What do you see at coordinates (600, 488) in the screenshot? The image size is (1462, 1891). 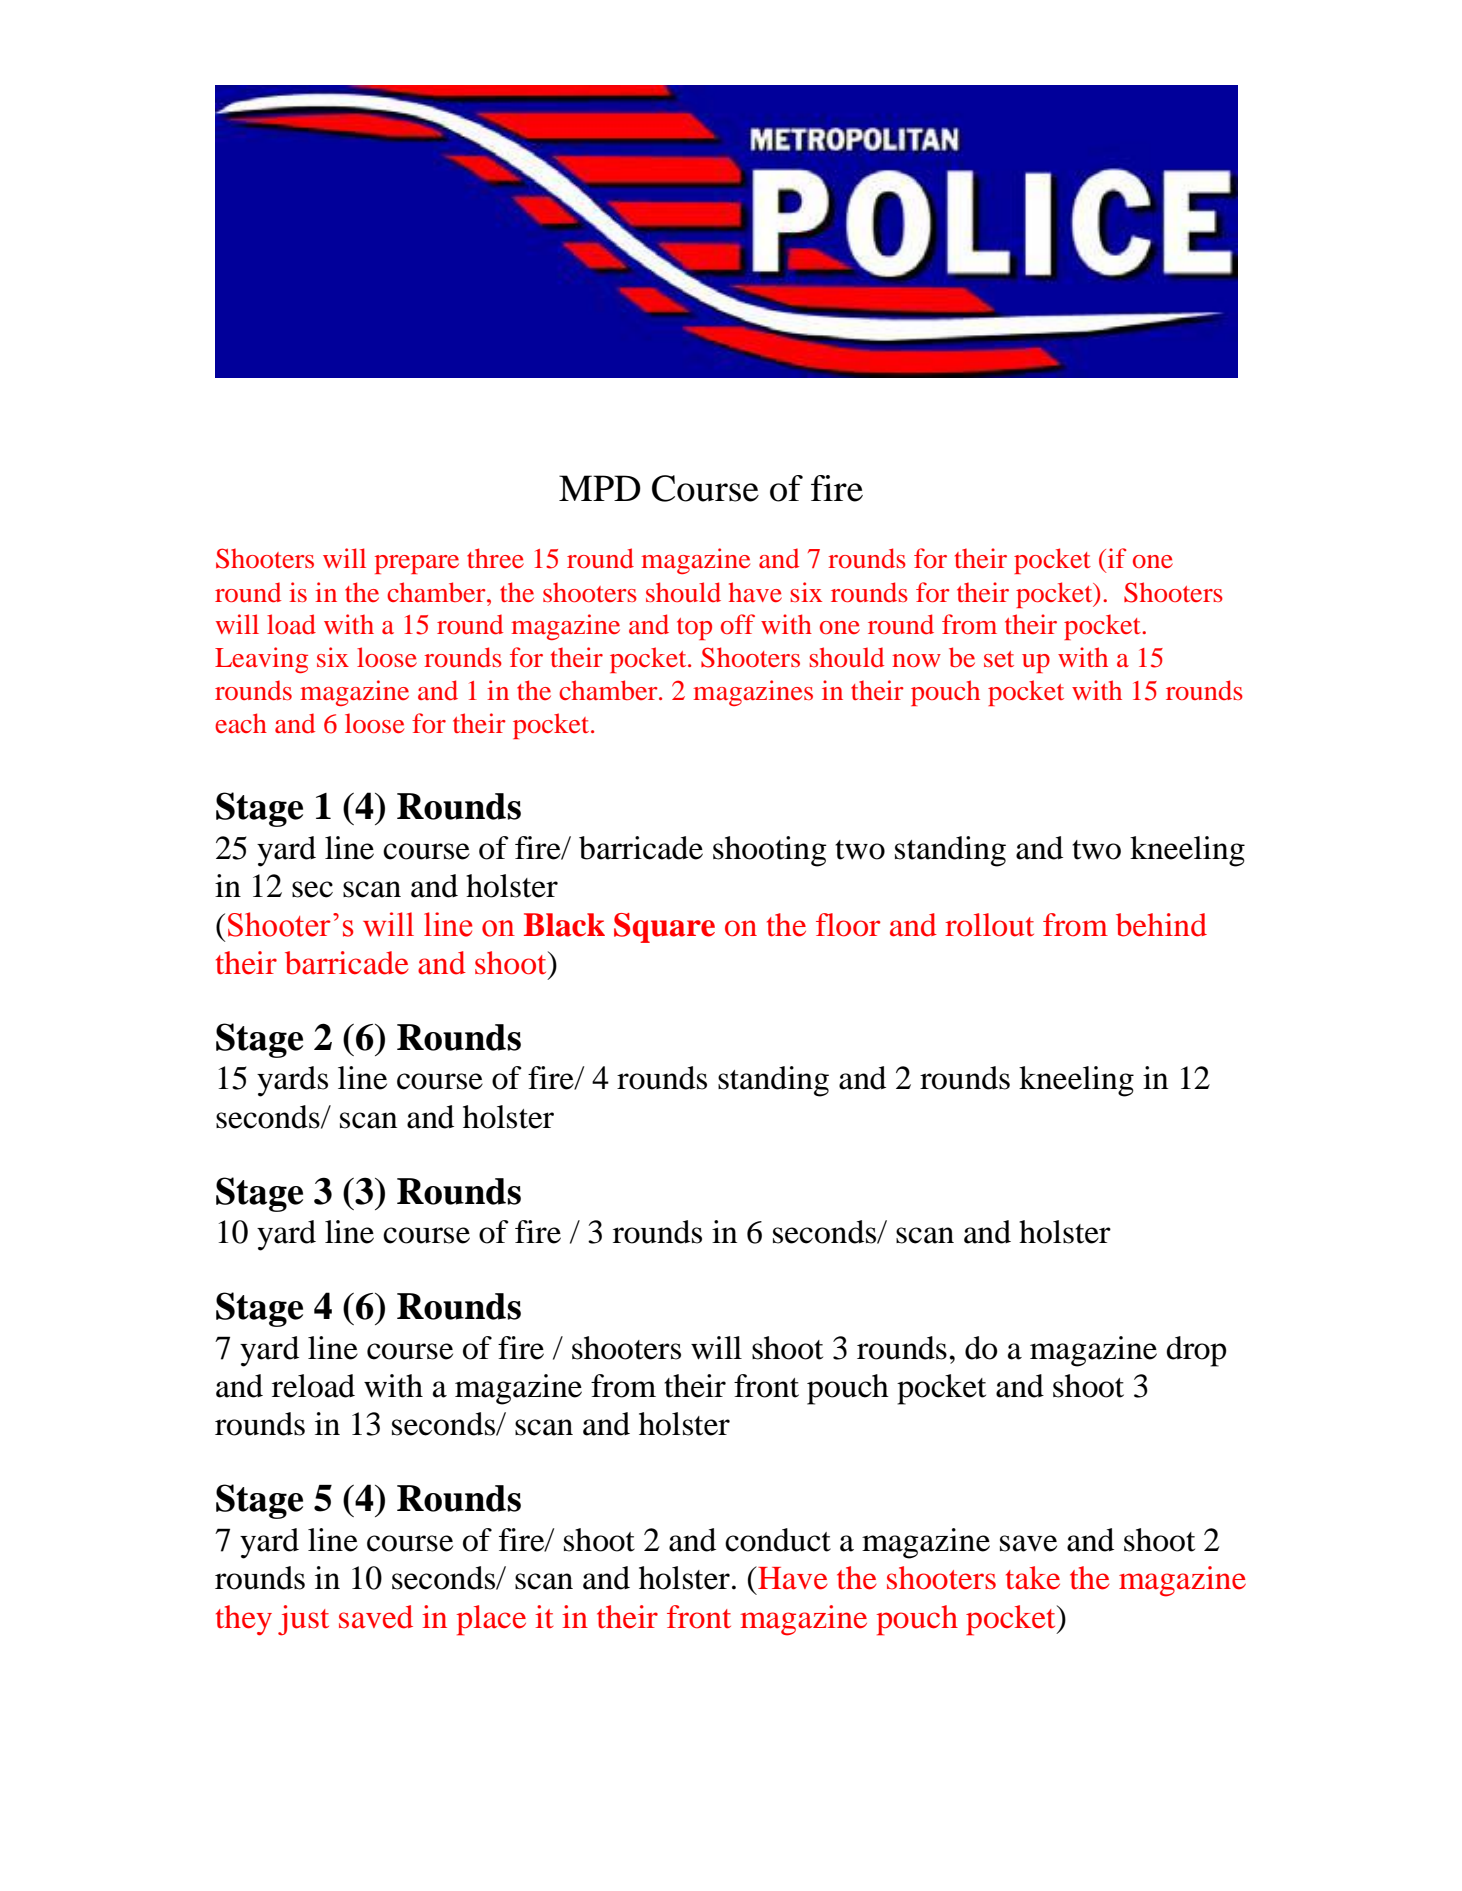 I see `MPD` at bounding box center [600, 488].
